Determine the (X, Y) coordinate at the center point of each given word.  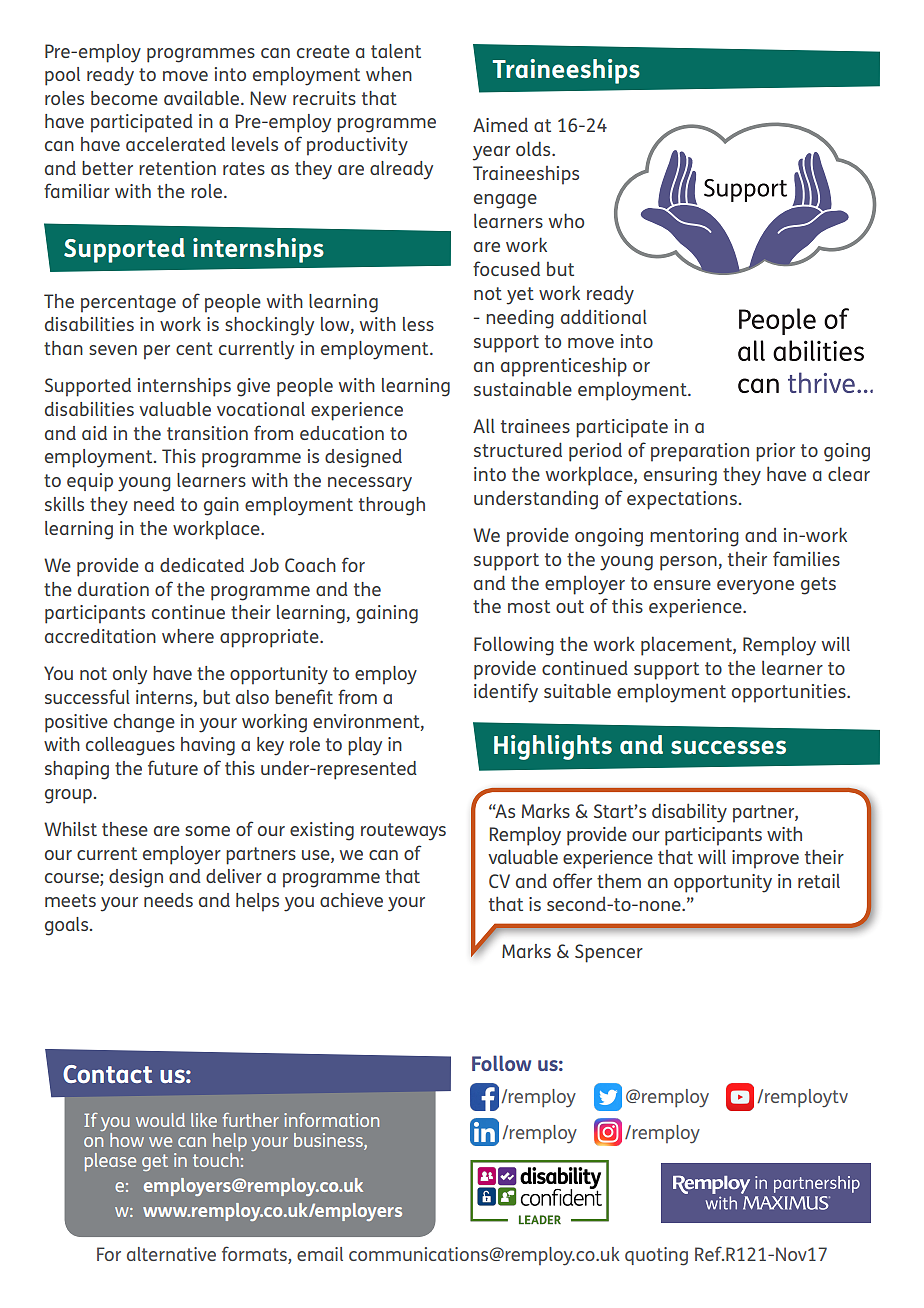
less (418, 324)
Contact (107, 1074)
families (806, 558)
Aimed (500, 125)
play (365, 746)
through (392, 506)
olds (534, 148)
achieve (351, 900)
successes (728, 747)
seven (113, 350)
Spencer (609, 953)
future (173, 767)
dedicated (202, 565)
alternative (171, 1254)
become (124, 98)
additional (604, 316)
